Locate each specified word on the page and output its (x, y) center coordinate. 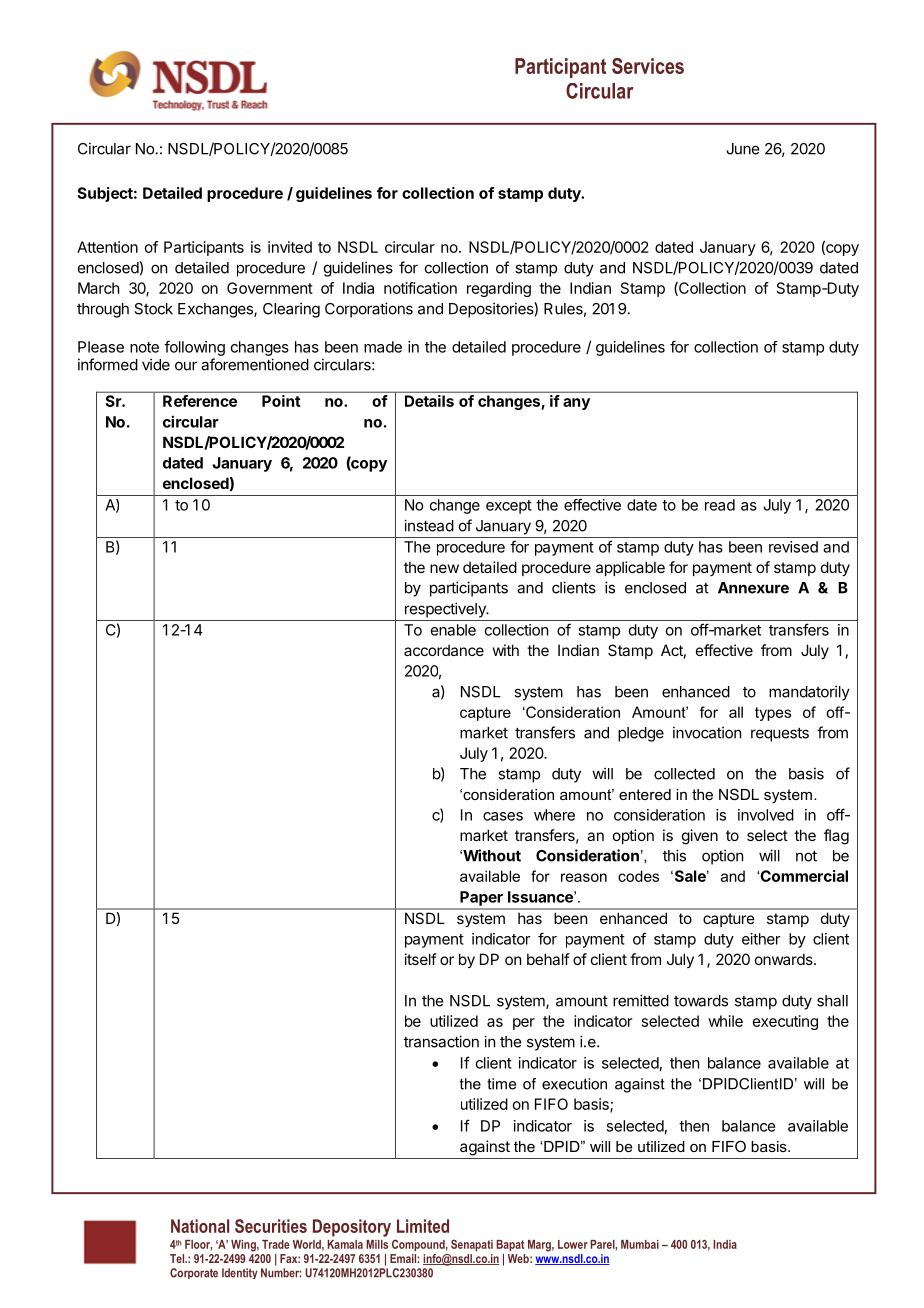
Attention (107, 247)
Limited (423, 1226)
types (773, 714)
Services (648, 66)
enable (453, 630)
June (743, 149)
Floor (198, 1245)
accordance (444, 650)
